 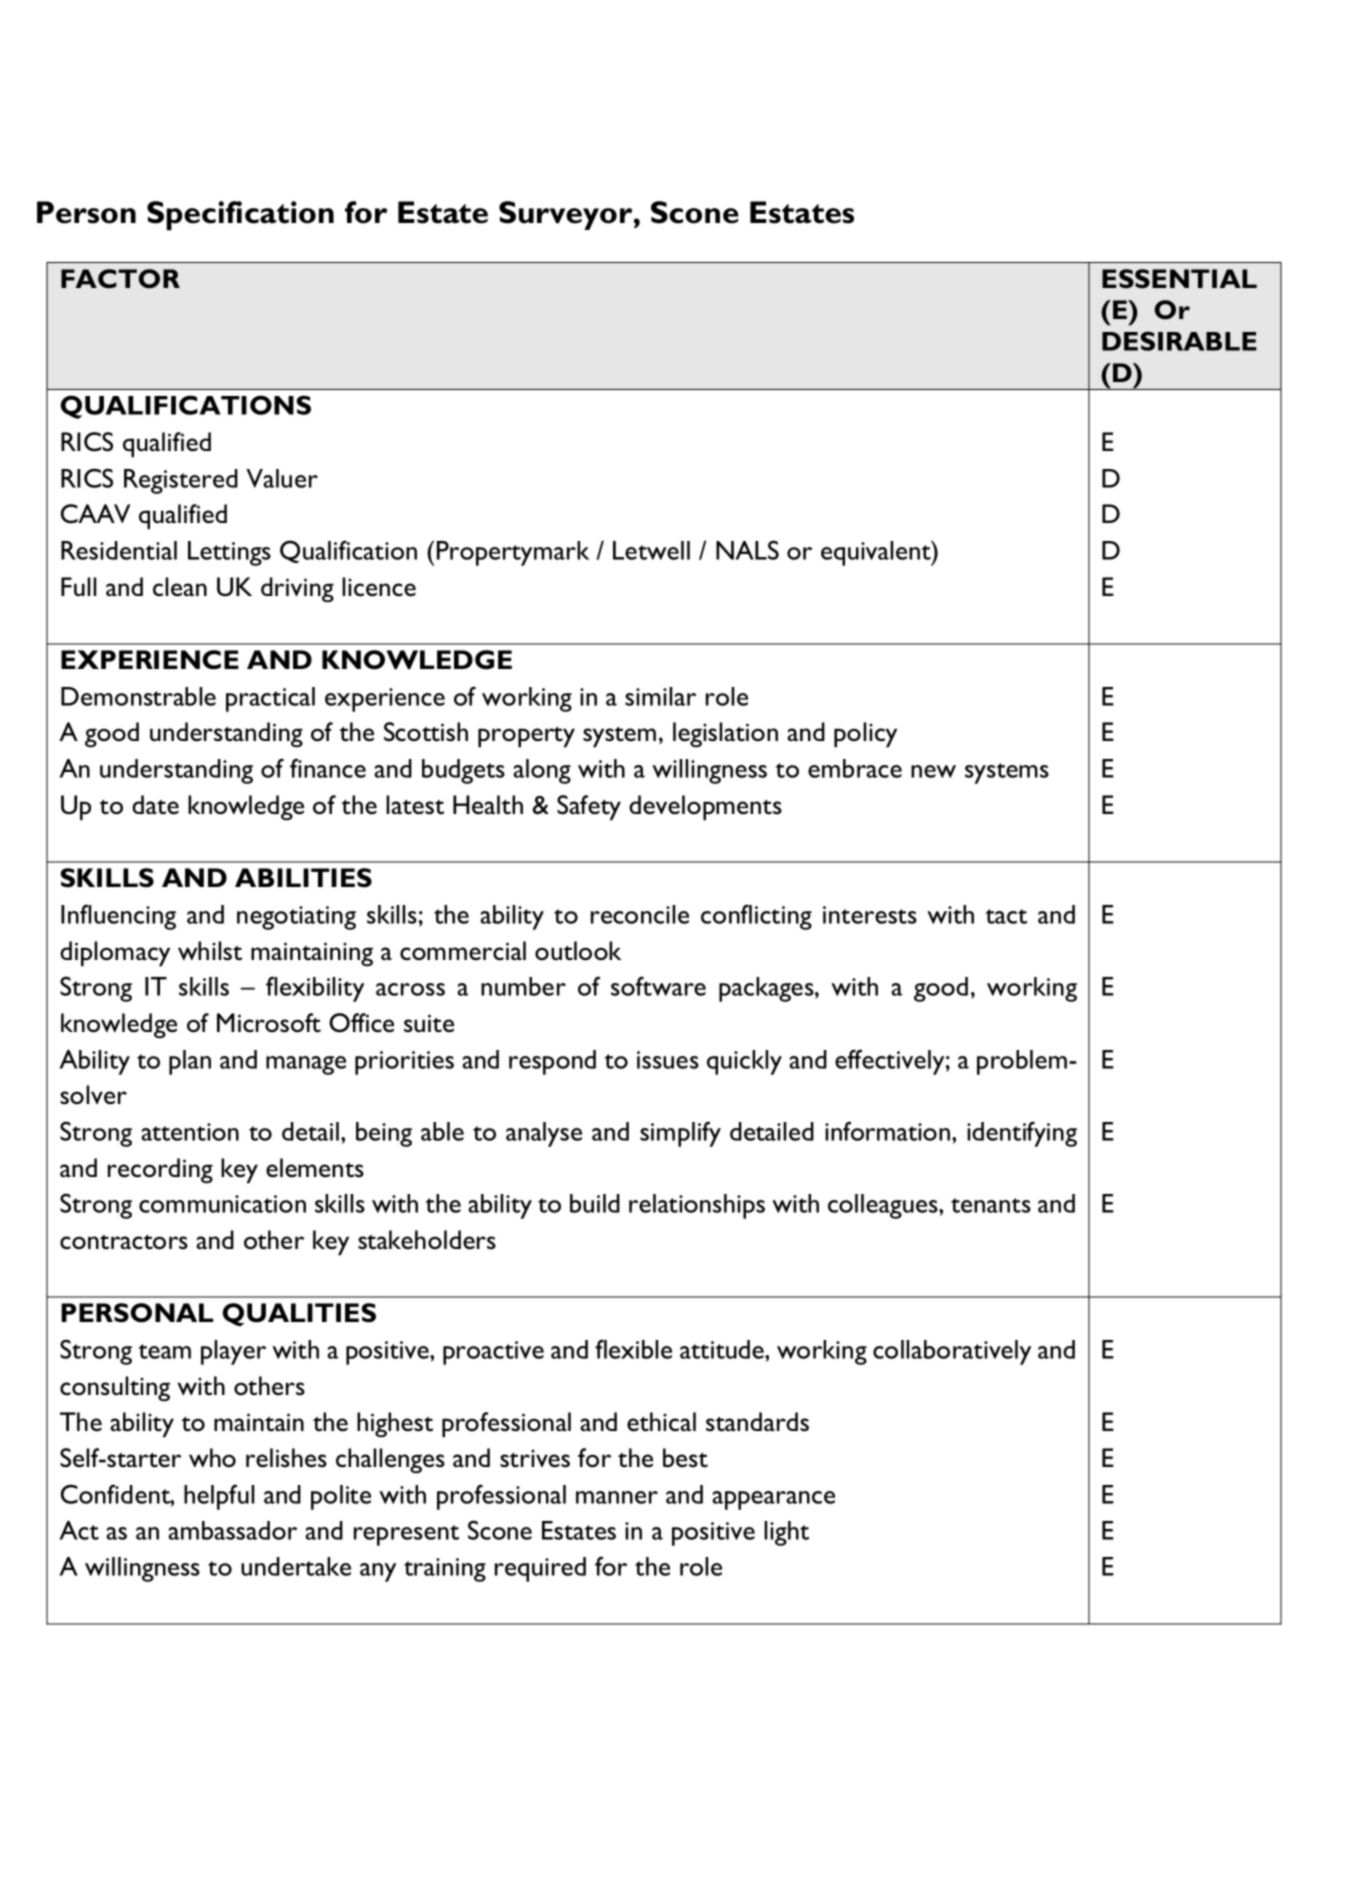 What do you see at coordinates (617, 1497) in the screenshot?
I see `manner` at bounding box center [617, 1497].
